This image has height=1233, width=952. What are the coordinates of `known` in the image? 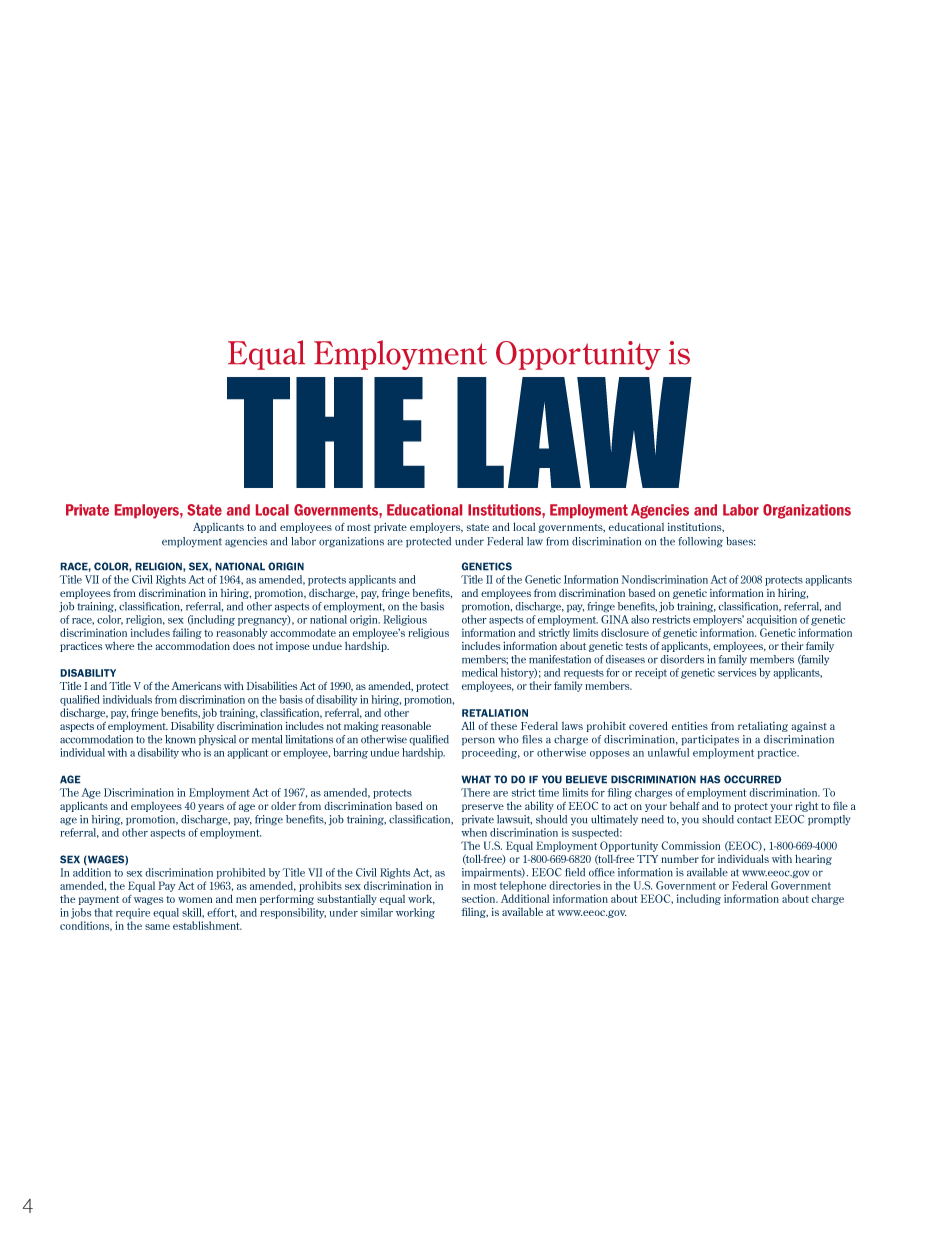 It's located at (180, 739).
